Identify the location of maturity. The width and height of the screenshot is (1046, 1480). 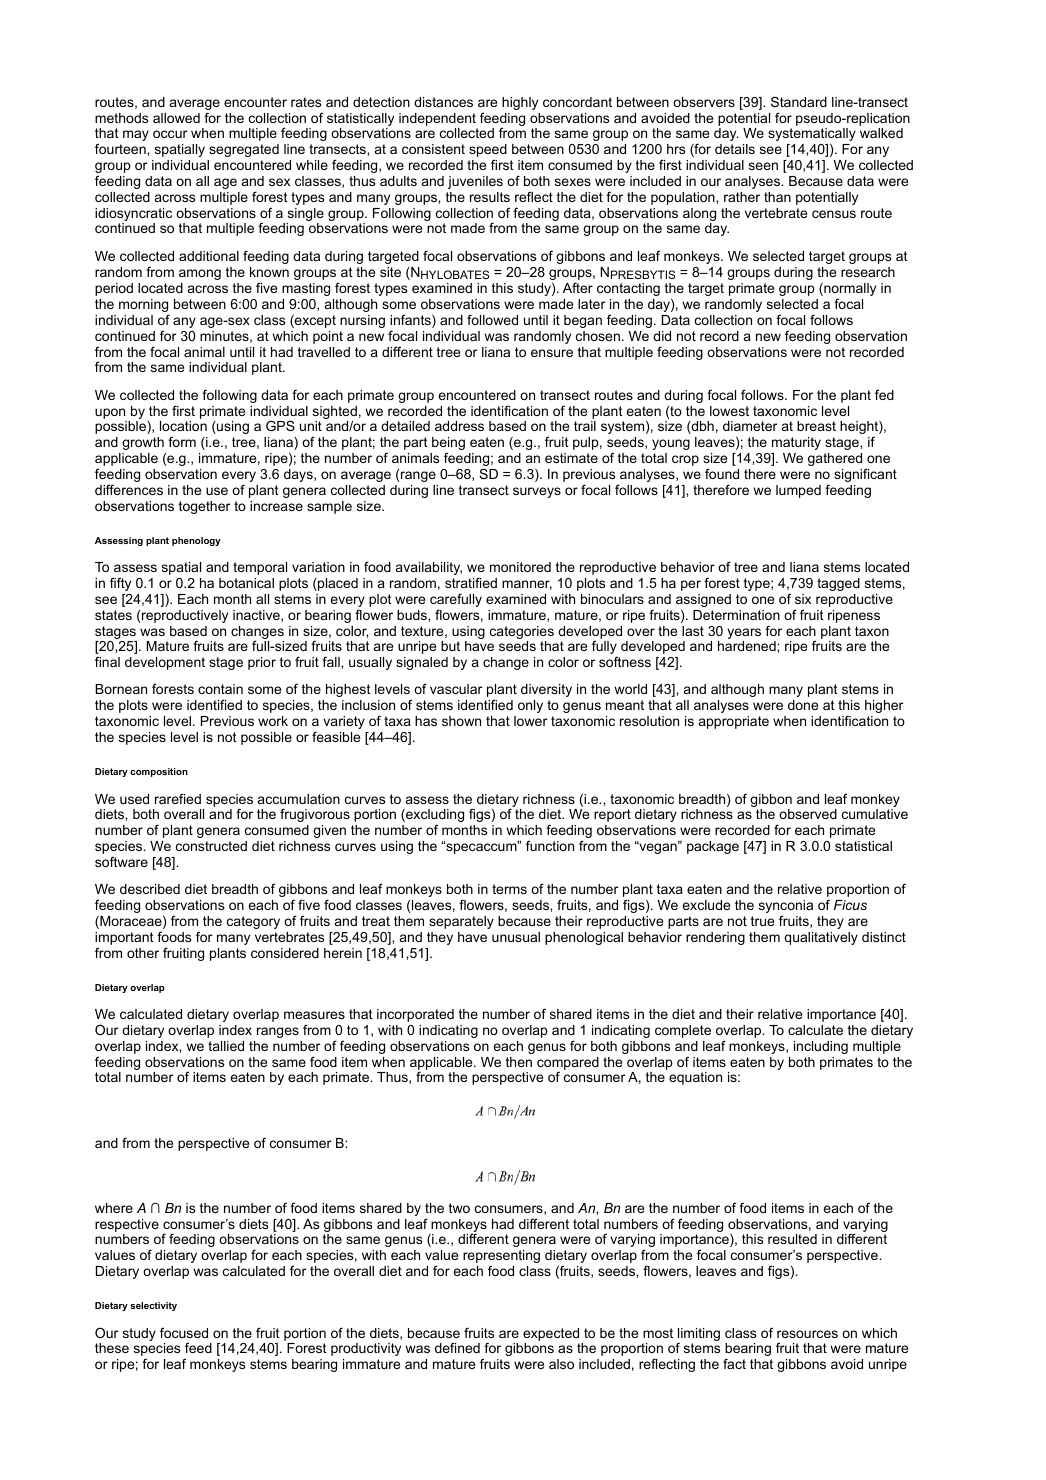
(796, 443).
